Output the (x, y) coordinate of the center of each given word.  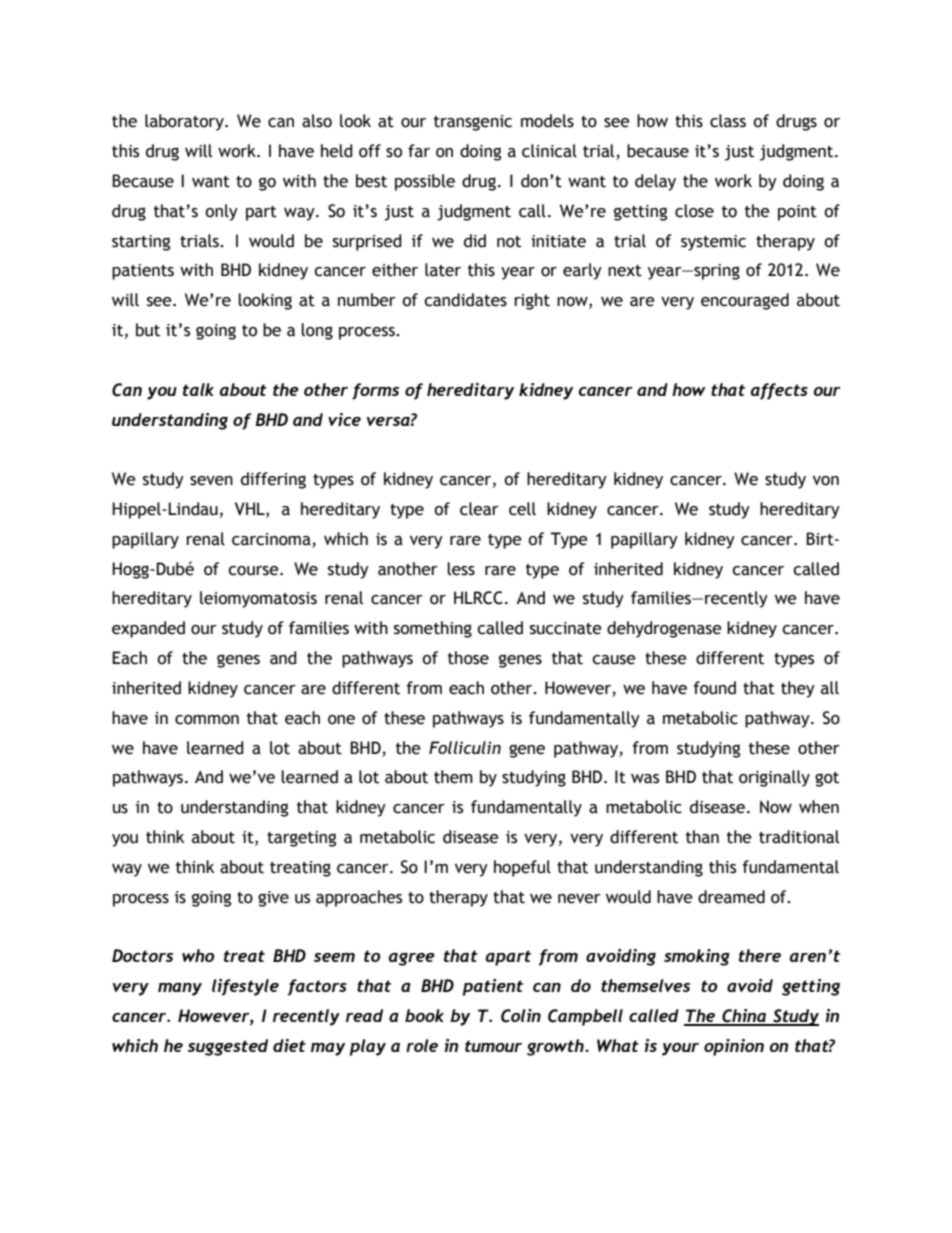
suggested (228, 1047)
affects (779, 391)
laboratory (185, 122)
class (728, 121)
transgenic (473, 123)
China (744, 1017)
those (468, 658)
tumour (493, 1046)
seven (211, 481)
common (207, 720)
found (714, 688)
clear (479, 509)
